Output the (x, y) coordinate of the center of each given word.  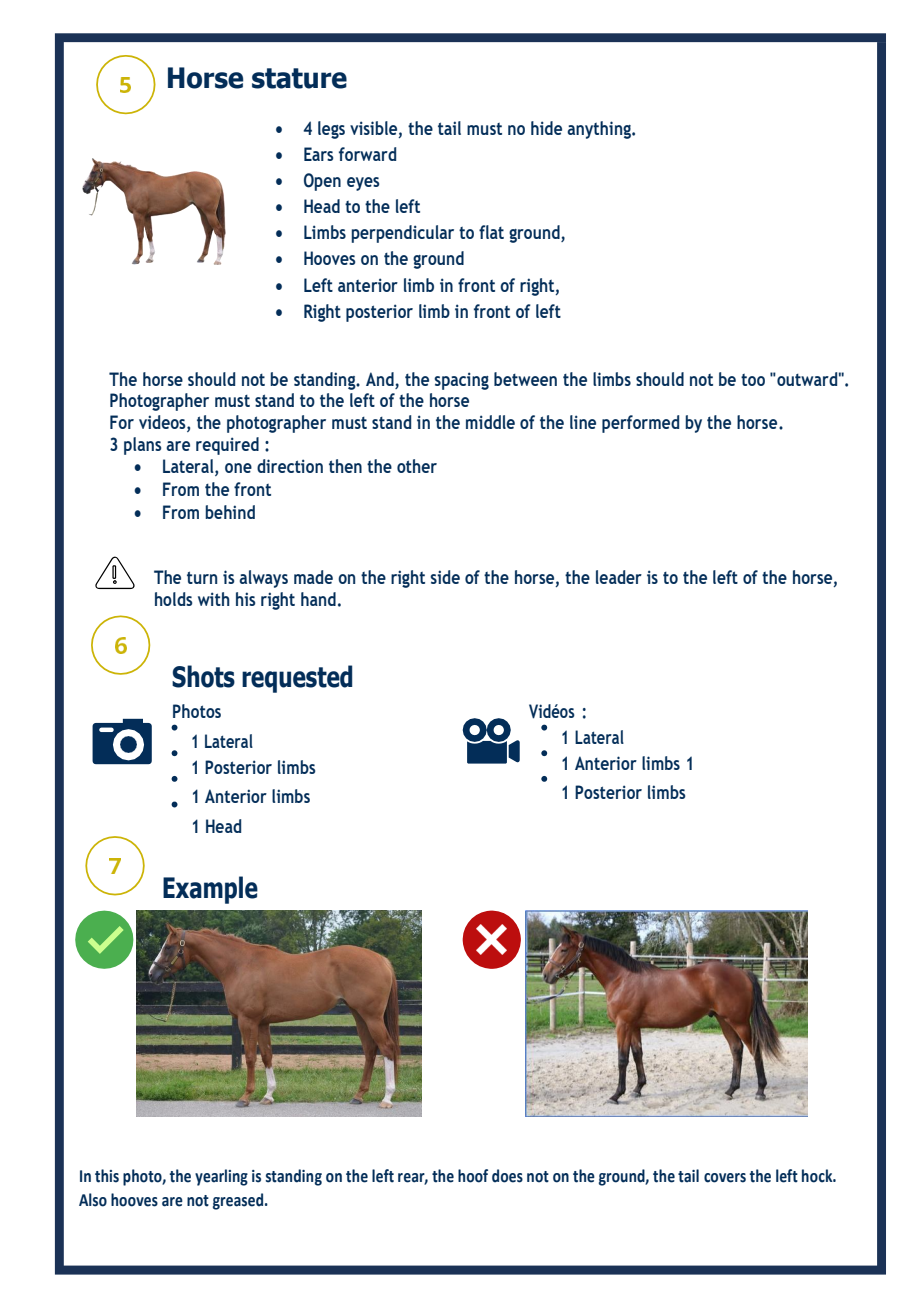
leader (619, 577)
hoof (473, 1176)
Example (210, 890)
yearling (221, 1177)
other (417, 466)
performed (640, 424)
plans (142, 446)
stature (299, 78)
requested (297, 679)
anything (600, 130)
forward (367, 154)
